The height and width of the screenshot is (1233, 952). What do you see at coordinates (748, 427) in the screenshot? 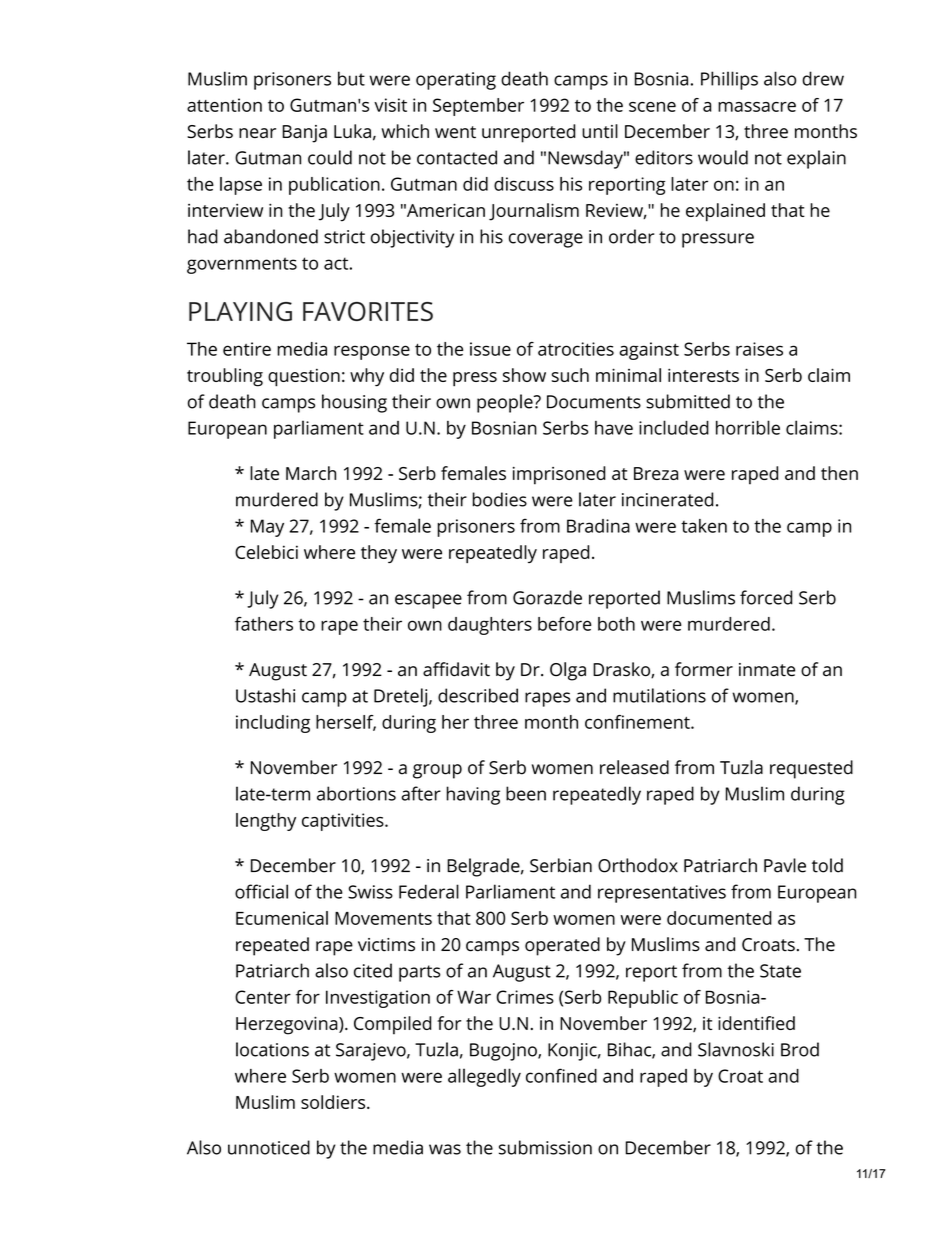
I see `horrible` at bounding box center [748, 427].
